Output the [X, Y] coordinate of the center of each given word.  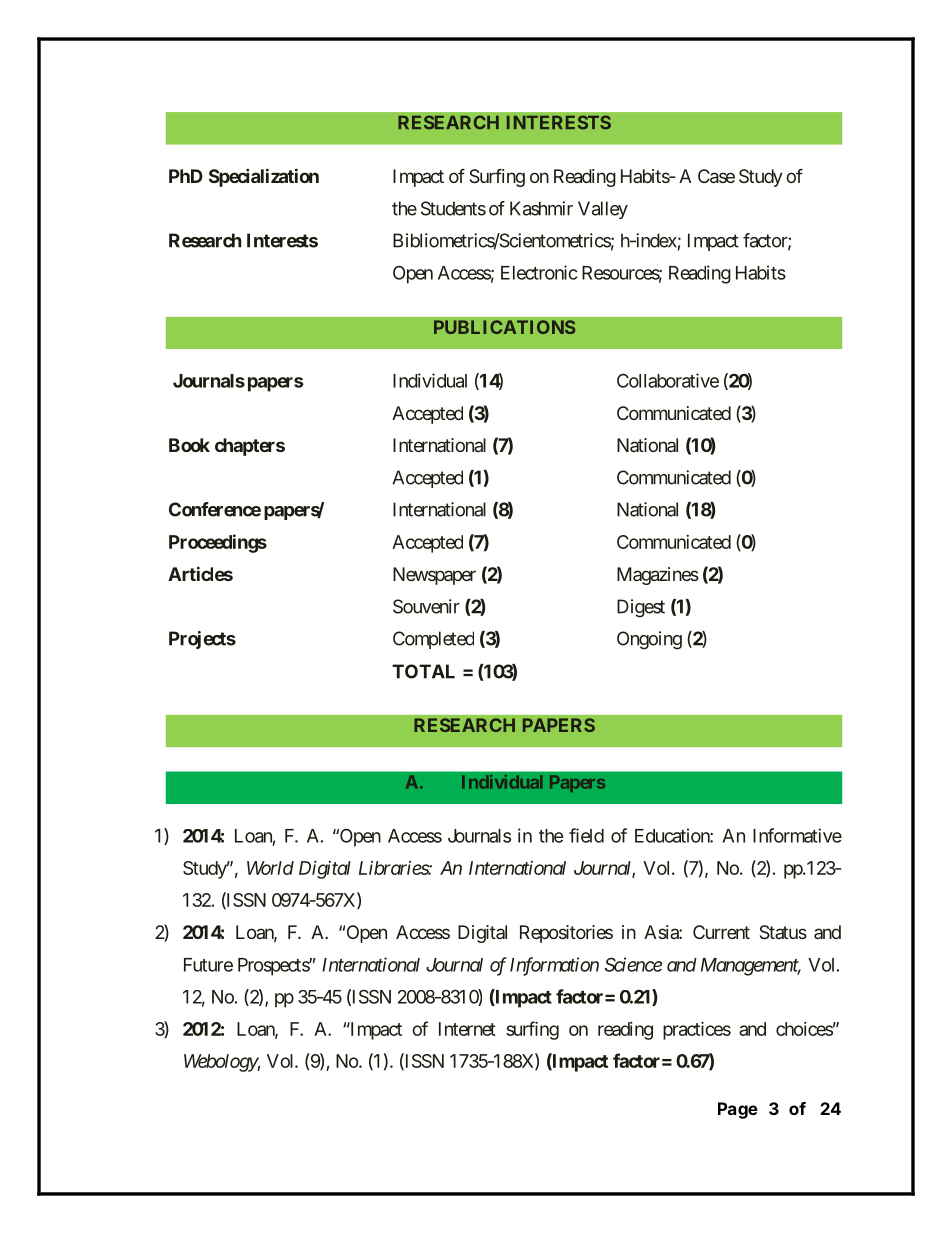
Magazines [658, 576]
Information [554, 966]
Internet [467, 1029]
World [270, 868]
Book [189, 445]
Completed [433, 640]
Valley [603, 210]
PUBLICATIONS [504, 327]
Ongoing [649, 640]
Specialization [264, 177]
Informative [797, 835]
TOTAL [423, 671]
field [586, 835]
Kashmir [541, 208]
